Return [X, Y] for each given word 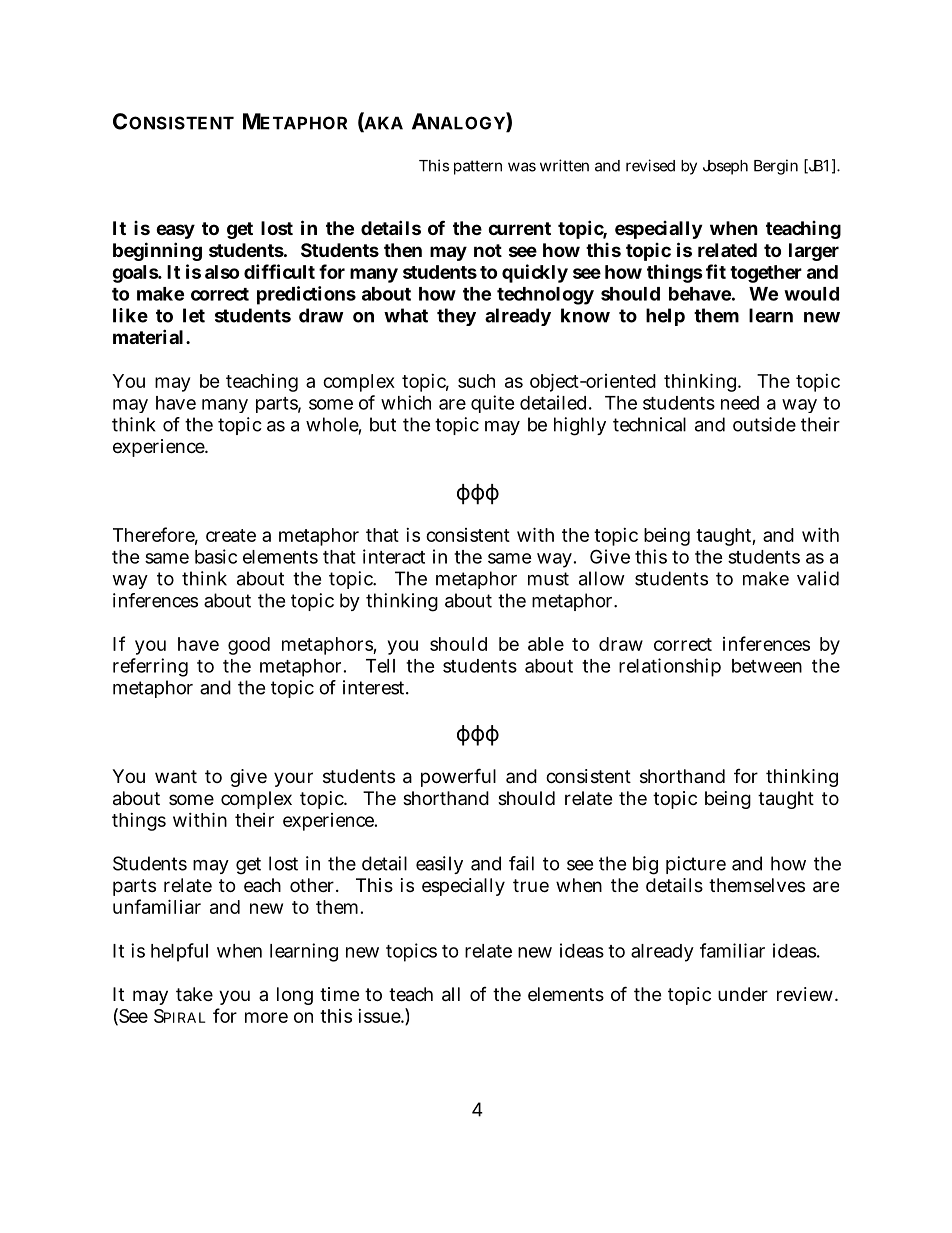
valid [818, 578]
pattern [478, 167]
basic [216, 556]
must [548, 579]
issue [380, 1016]
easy [175, 231]
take [194, 994]
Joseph [725, 167]
